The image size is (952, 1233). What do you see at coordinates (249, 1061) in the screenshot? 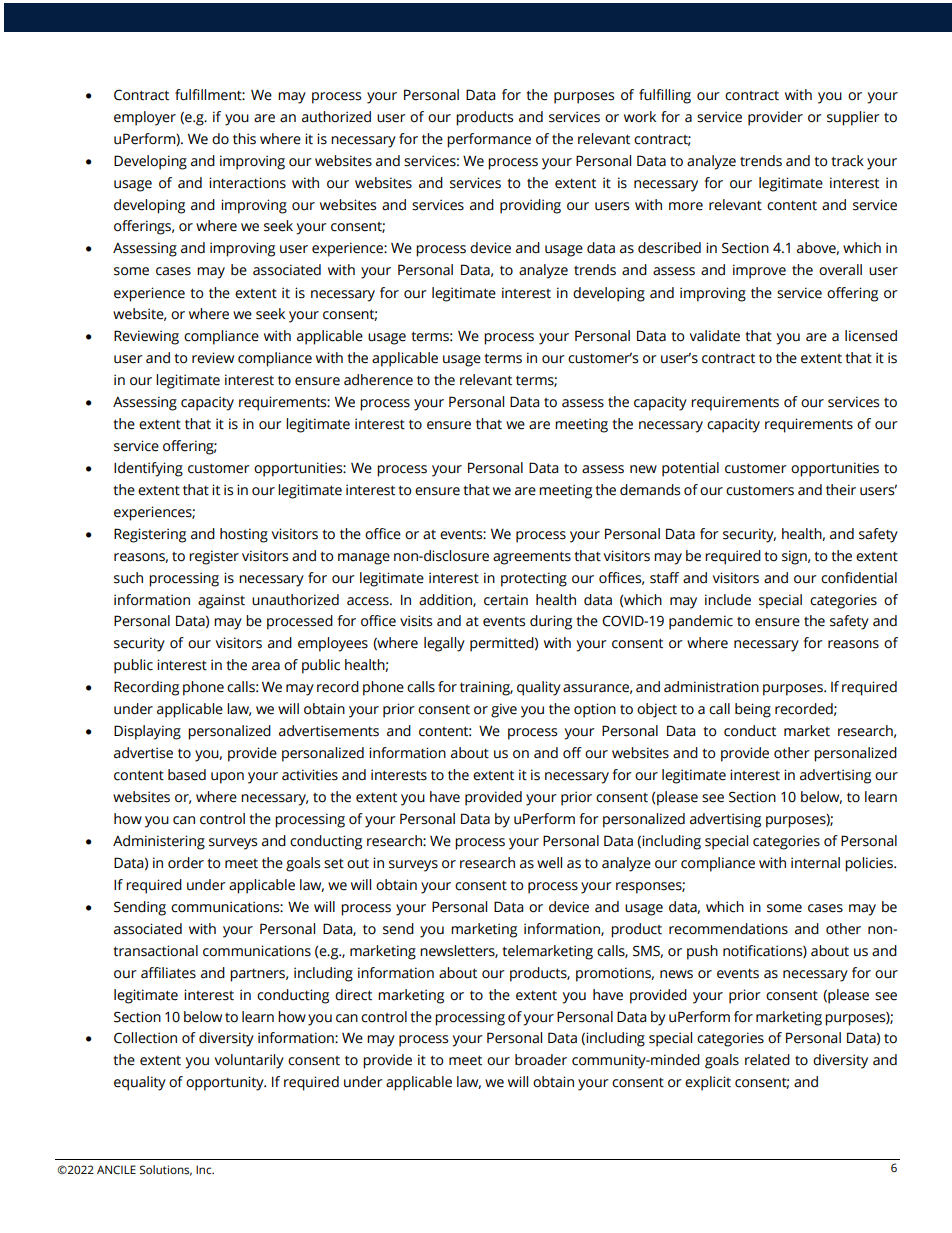
I see `voluntarily` at bounding box center [249, 1061].
